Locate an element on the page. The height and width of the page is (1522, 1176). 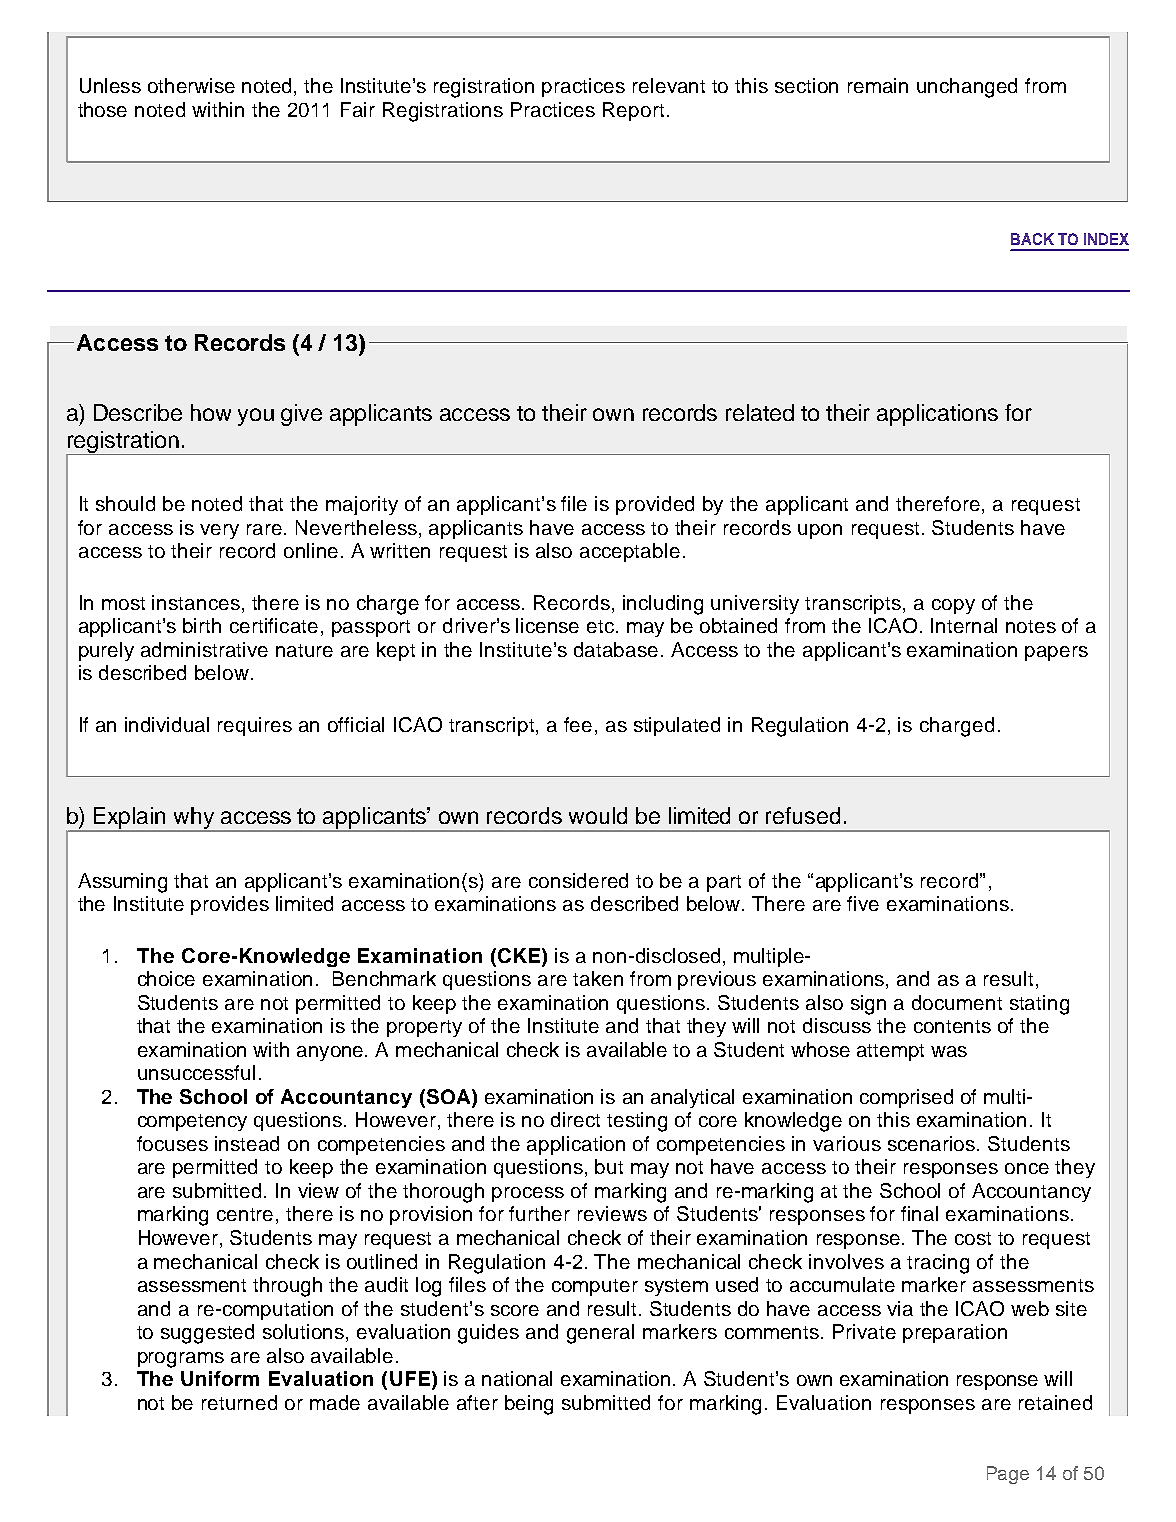
Page is located at coordinates (1008, 1475).
